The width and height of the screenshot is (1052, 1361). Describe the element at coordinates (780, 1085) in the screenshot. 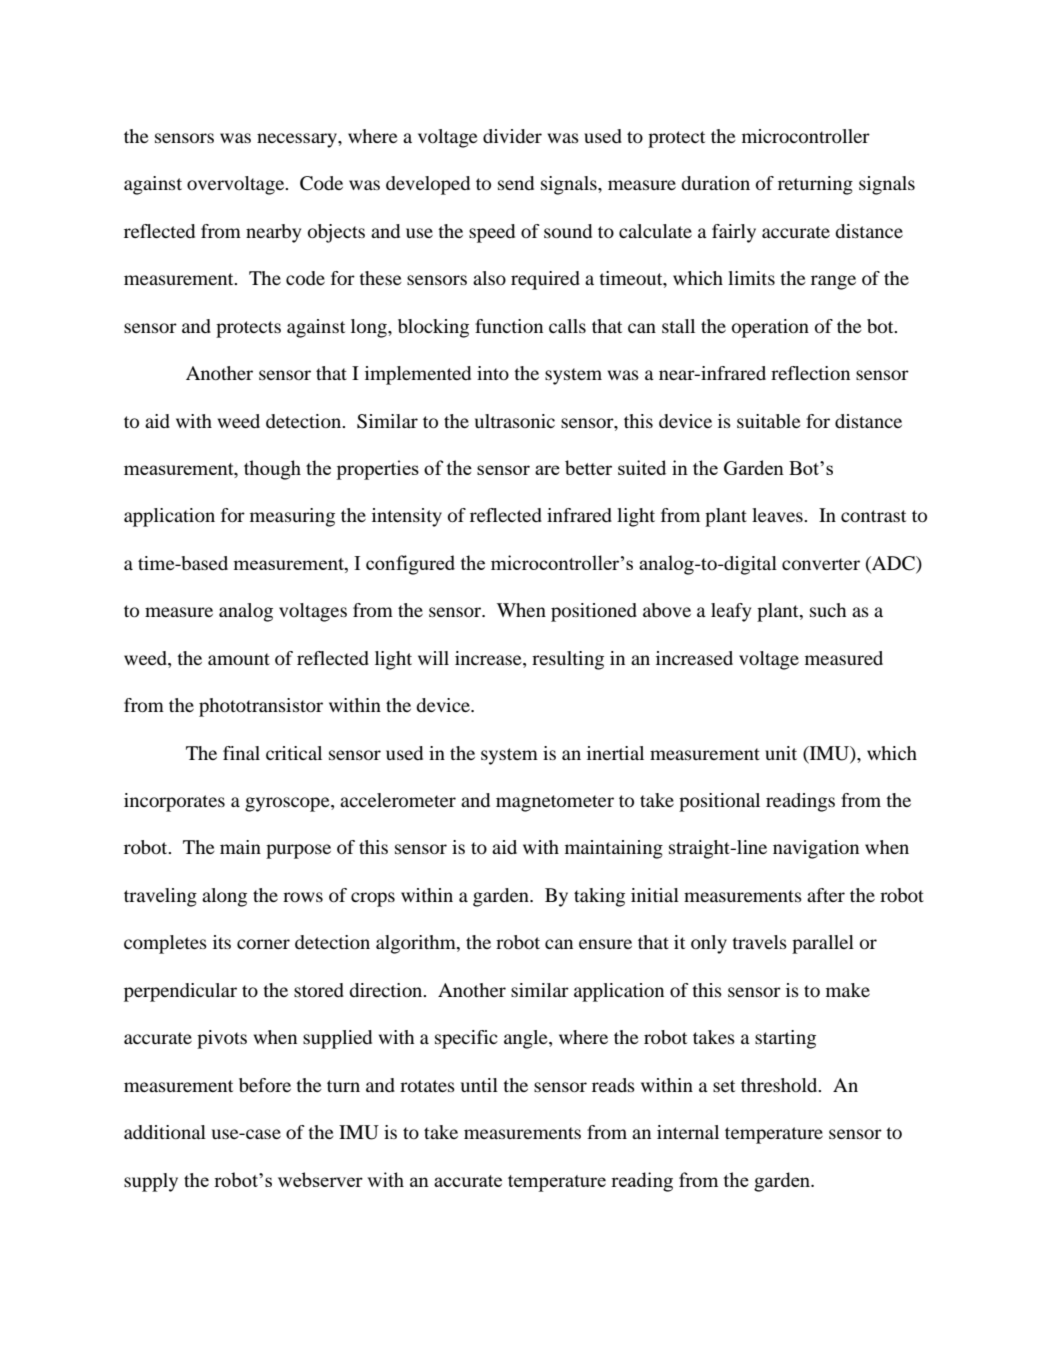

I see `threshold` at that location.
